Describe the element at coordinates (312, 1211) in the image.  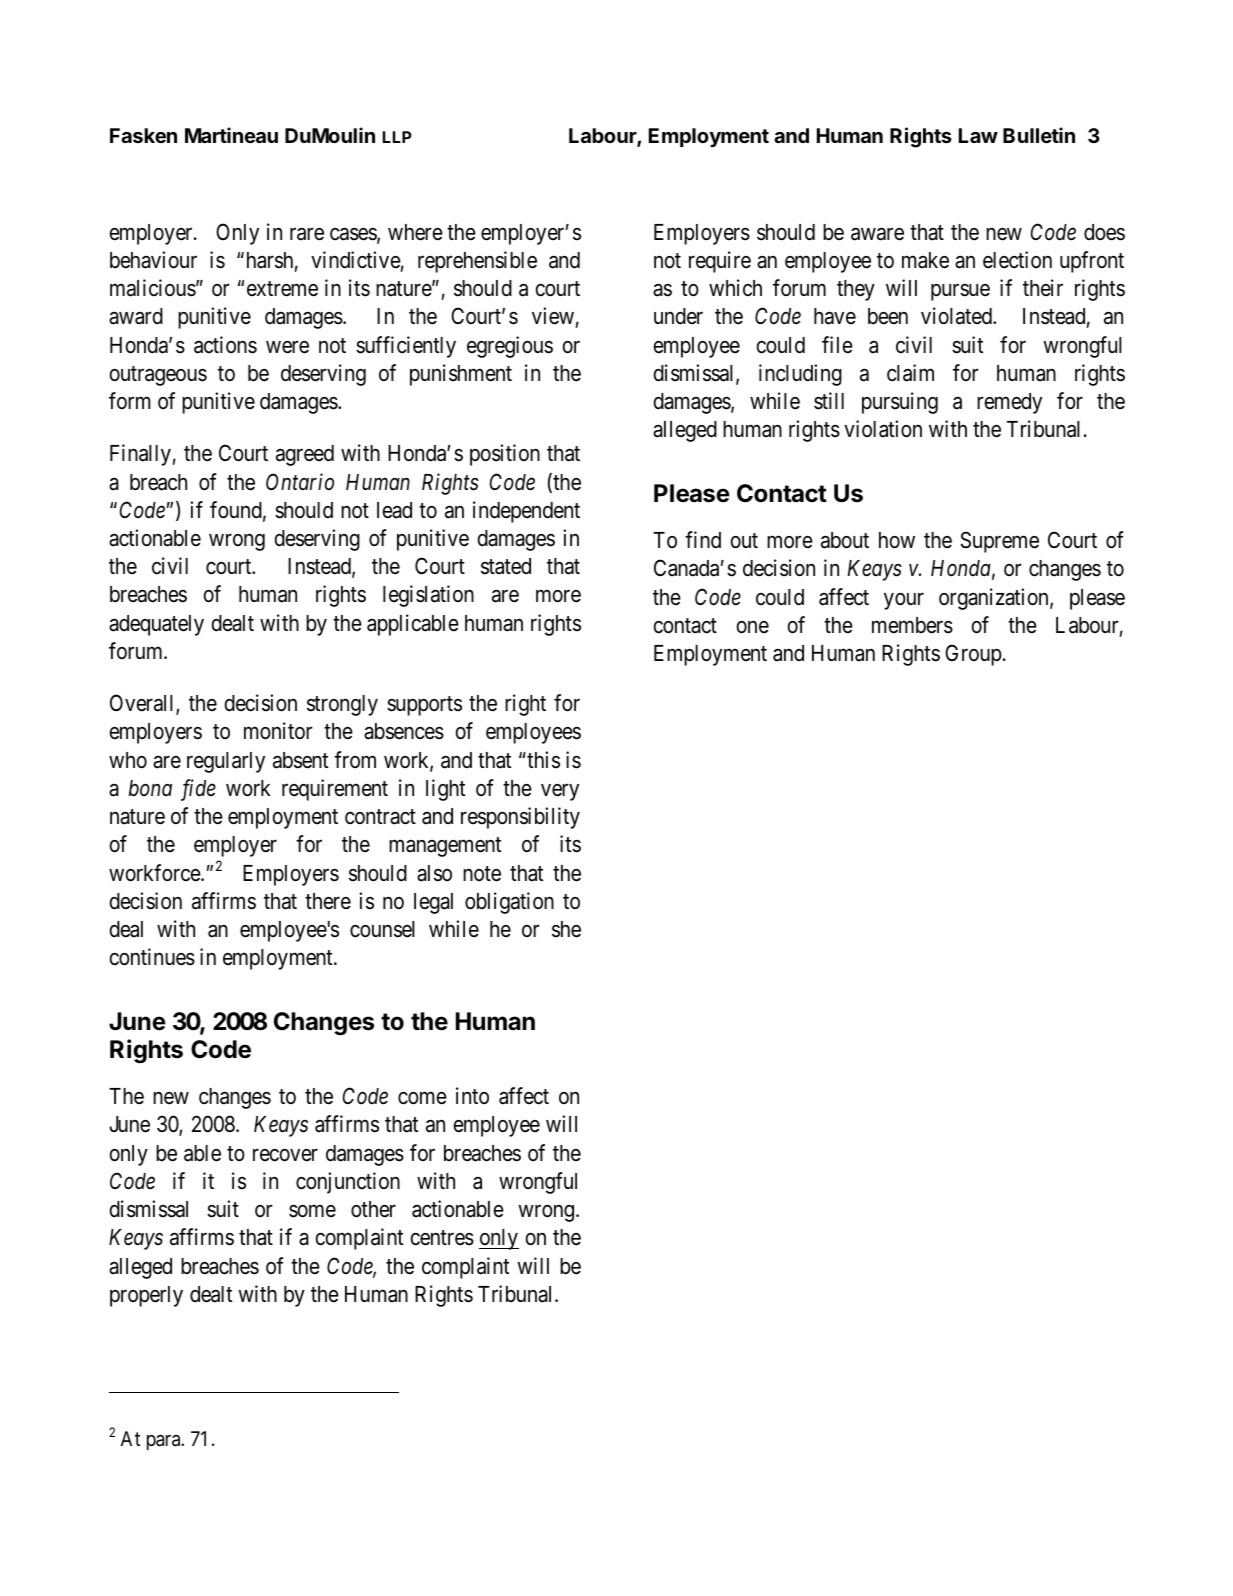
I see `some` at that location.
